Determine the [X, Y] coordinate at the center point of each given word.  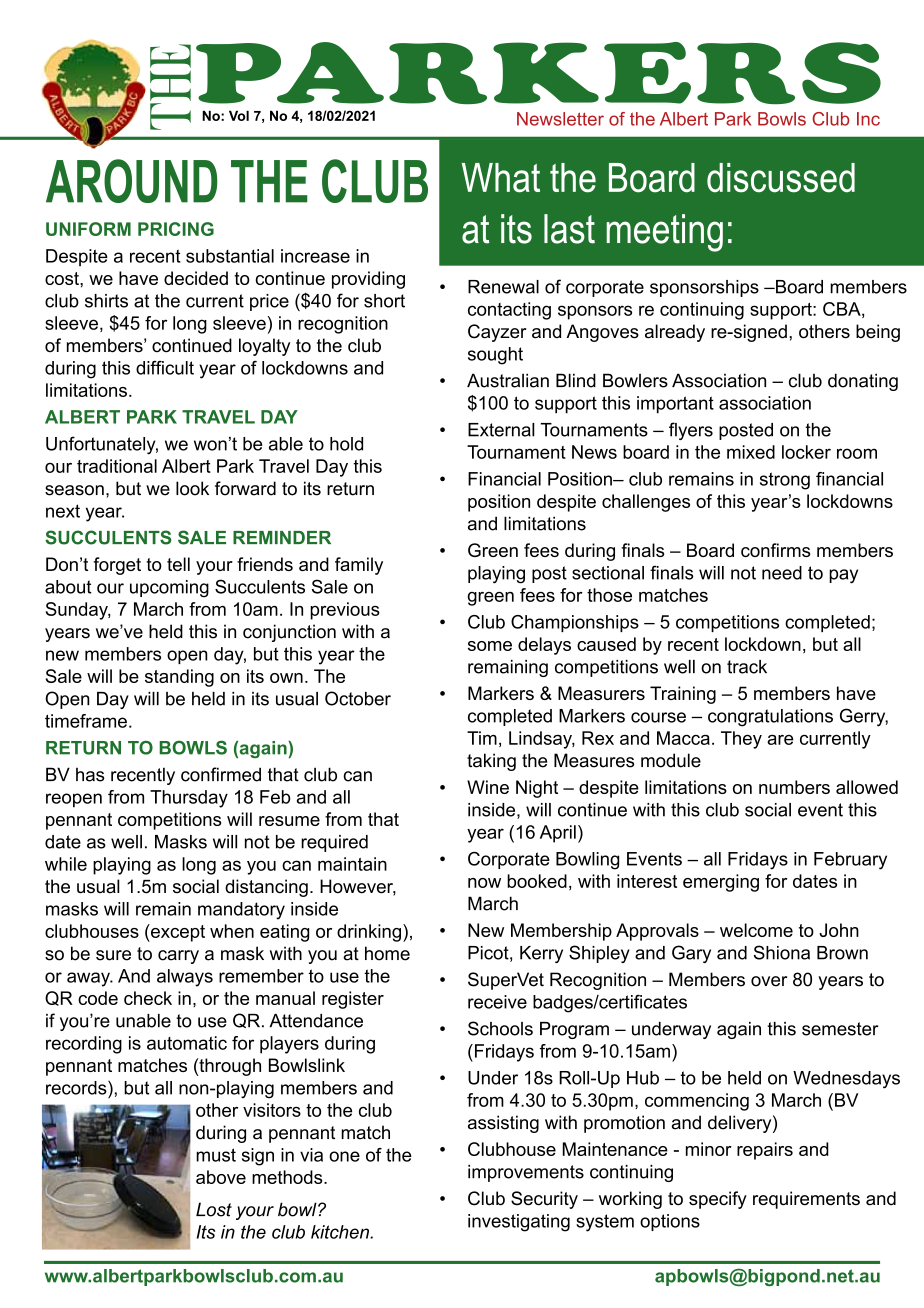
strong [785, 481]
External [501, 430]
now [484, 883]
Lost [214, 1209]
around [132, 181]
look [192, 488]
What [501, 178]
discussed [781, 178]
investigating [519, 1223]
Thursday [189, 799]
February [850, 861]
